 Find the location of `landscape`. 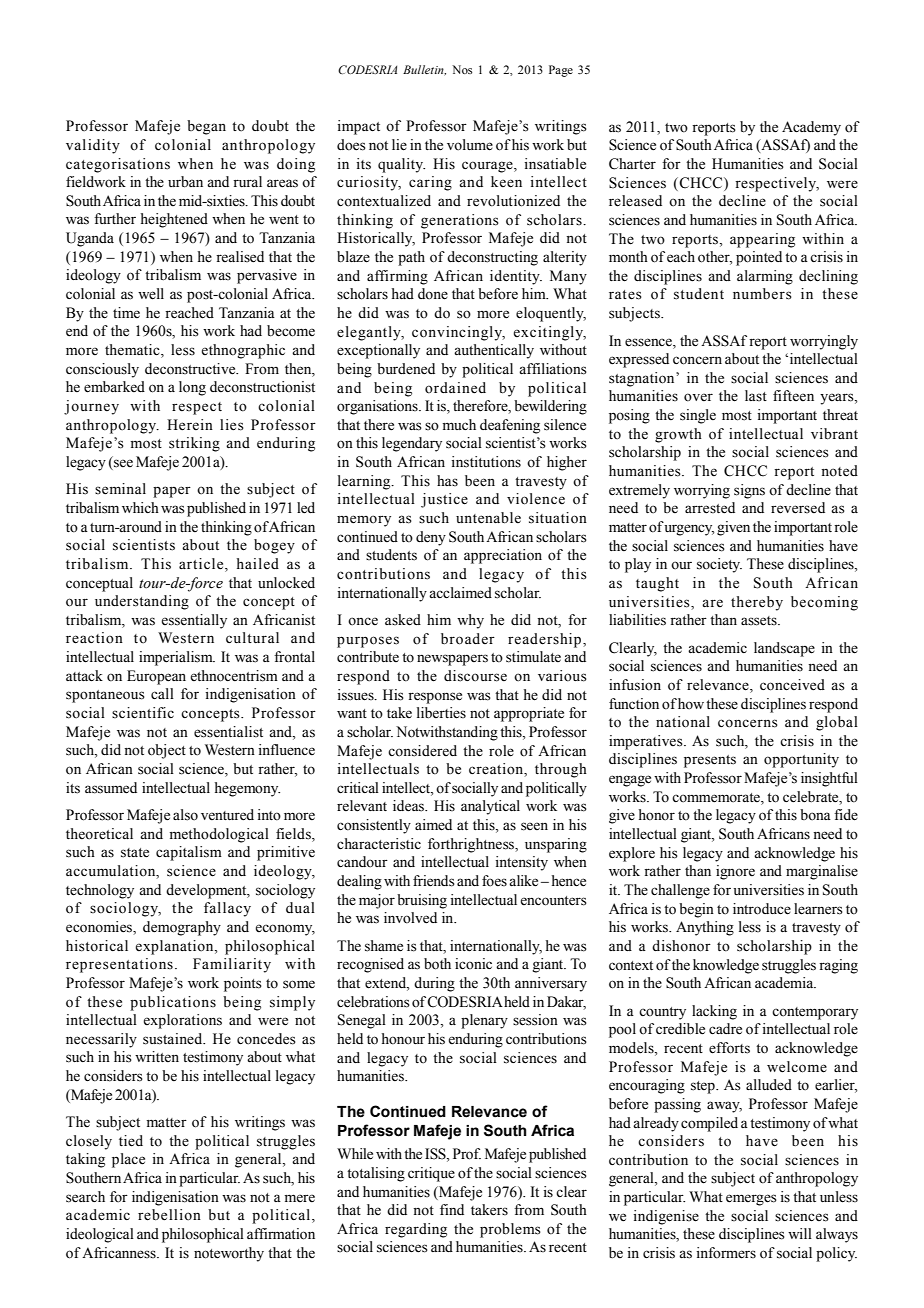

landscape is located at coordinates (784, 649).
